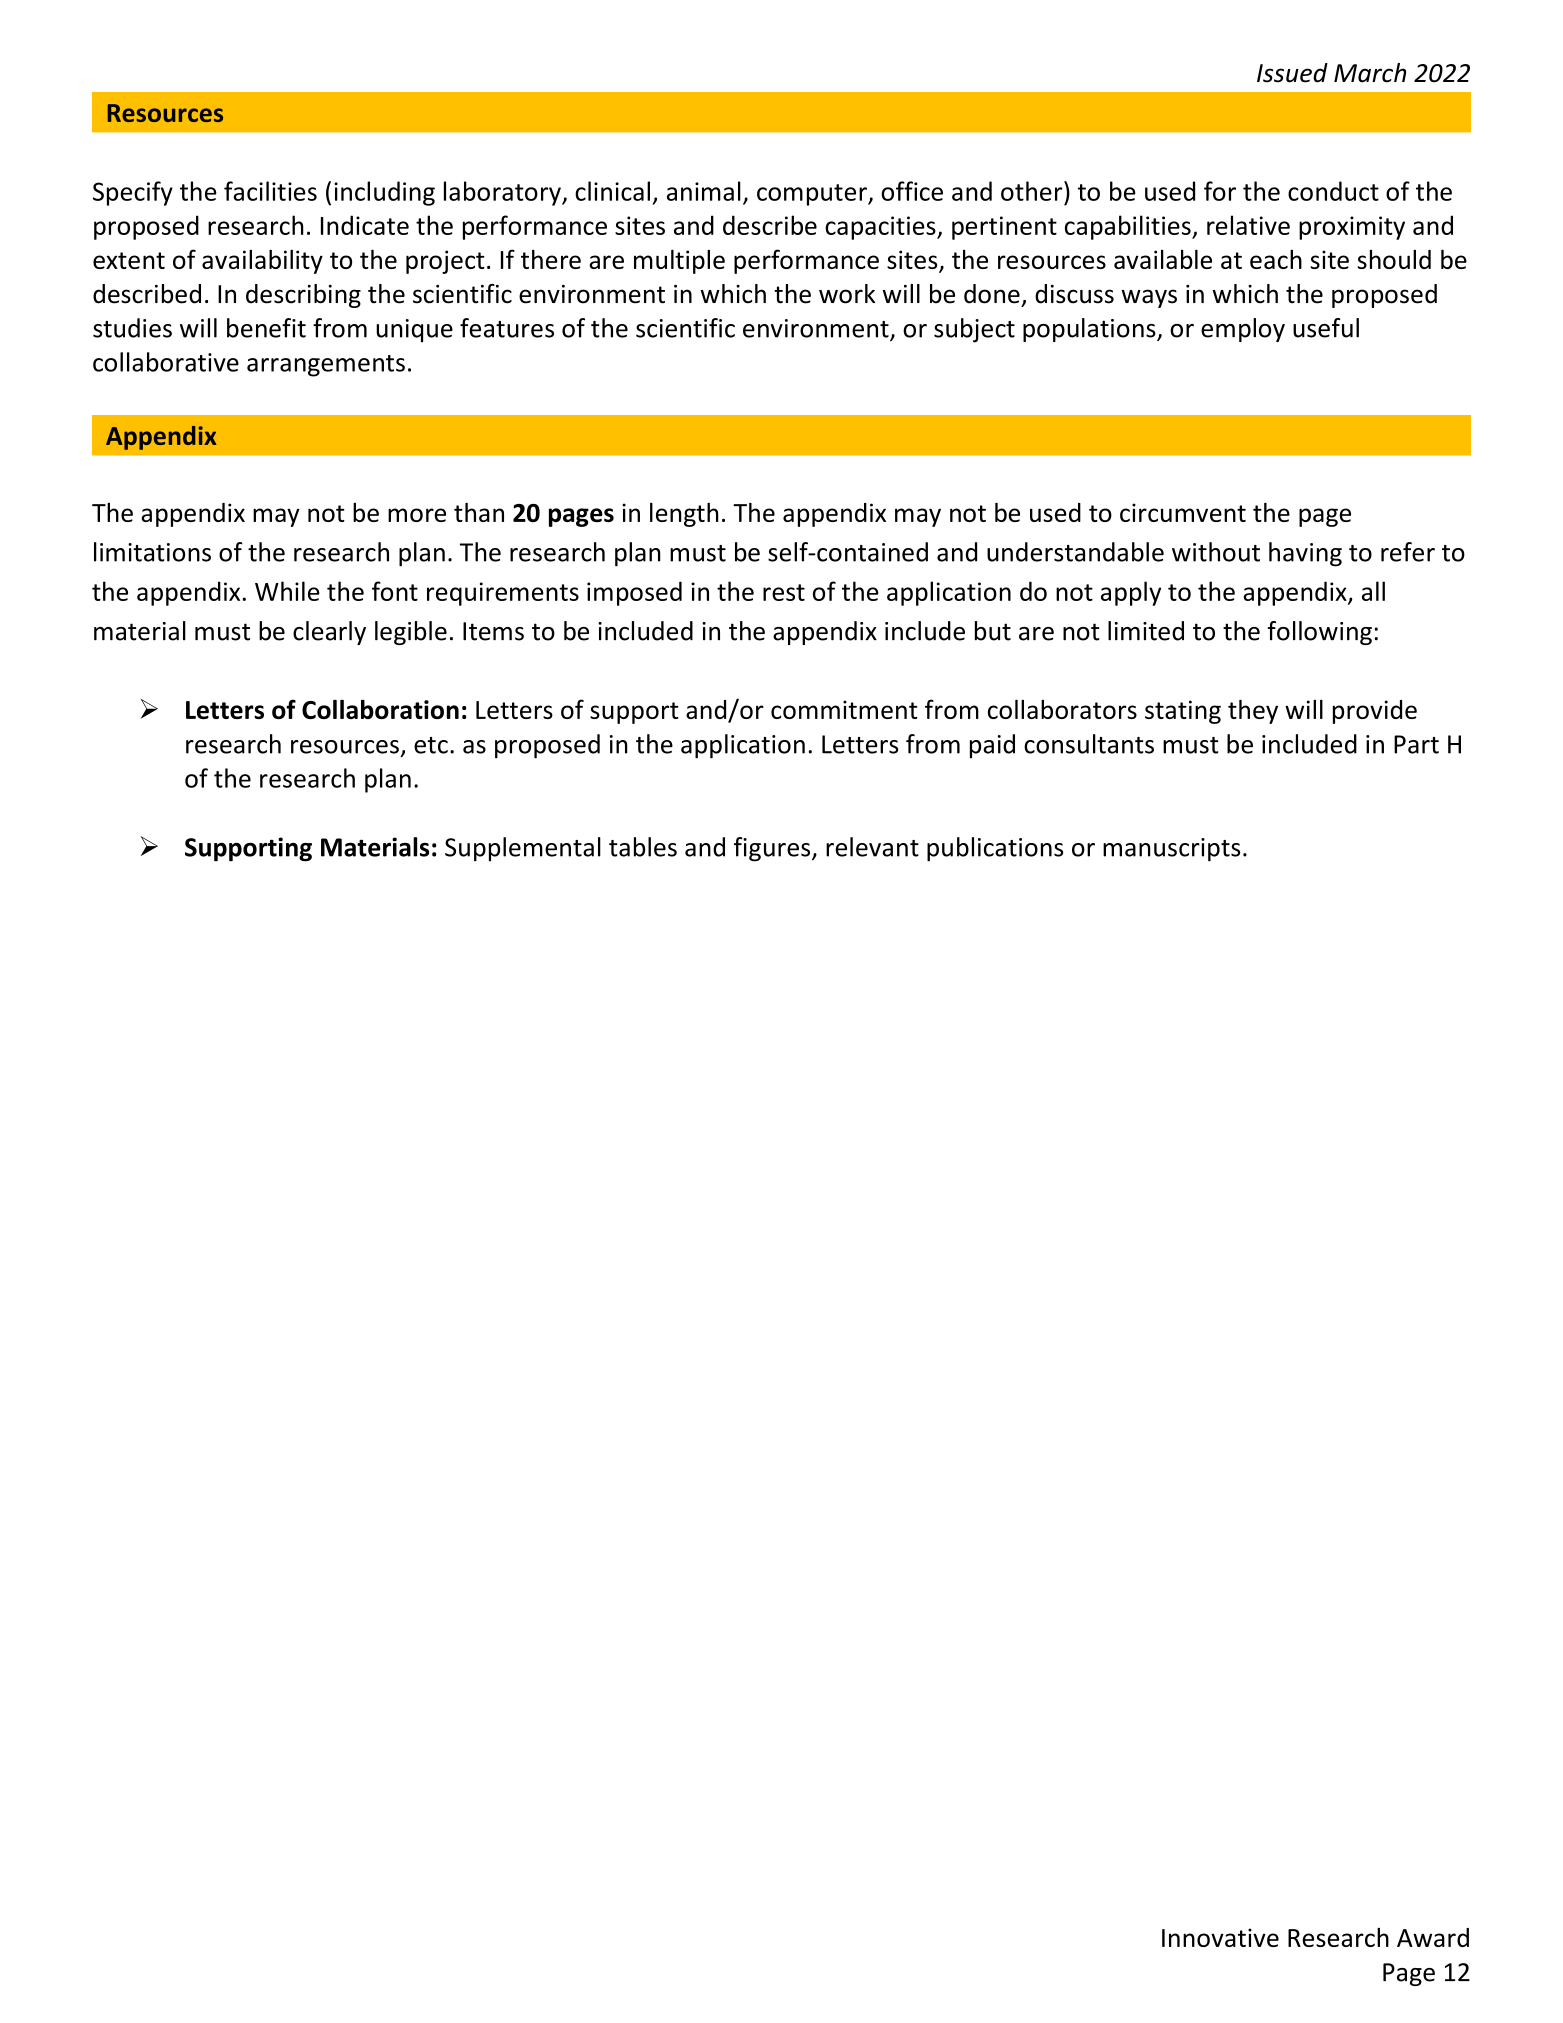  What do you see at coordinates (270, 191) in the screenshot?
I see `facilities` at bounding box center [270, 191].
